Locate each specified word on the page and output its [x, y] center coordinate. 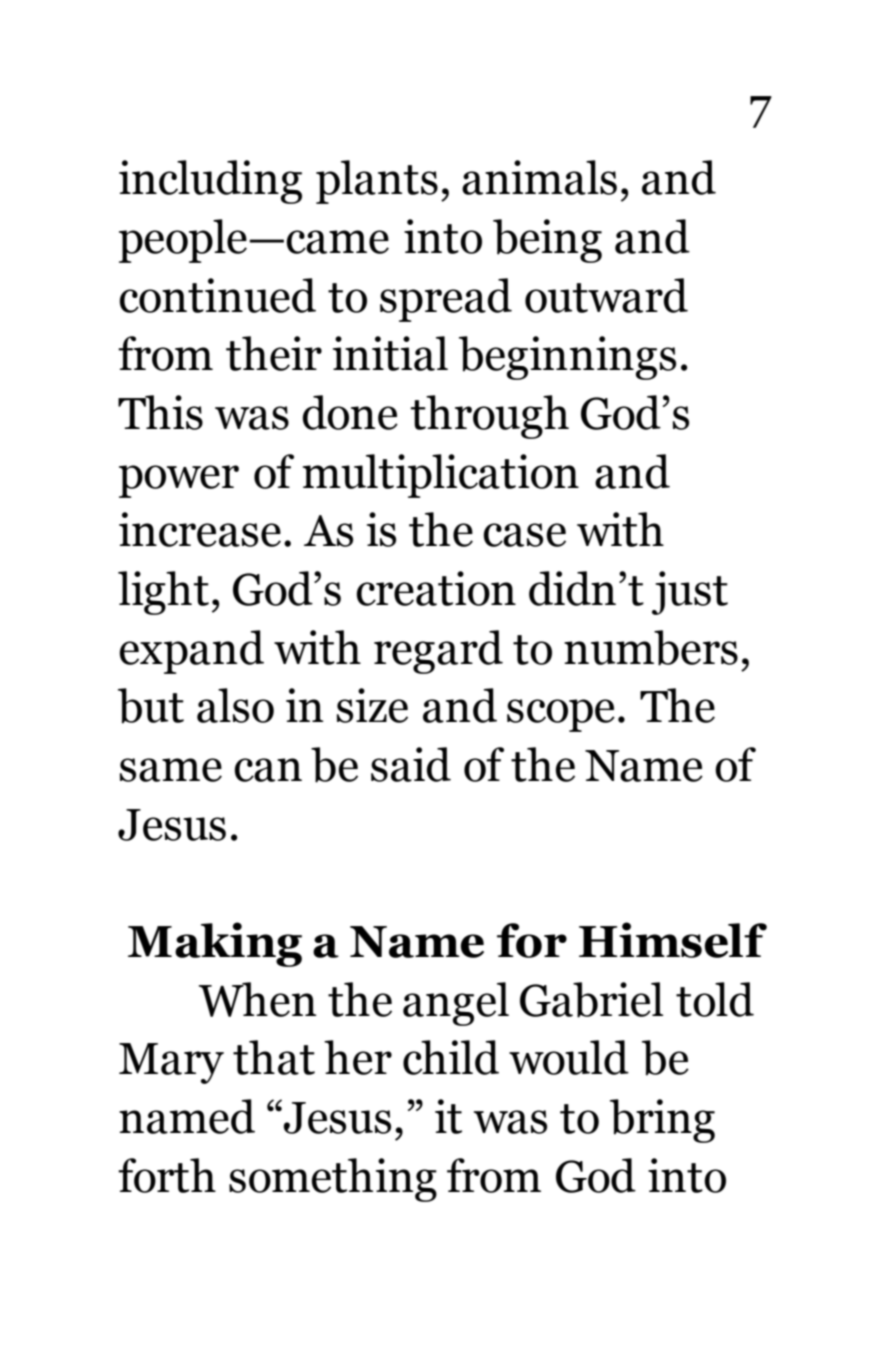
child [451, 1057]
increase [200, 529]
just [690, 593]
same [171, 770]
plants [377, 182]
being [547, 241]
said [411, 764]
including [210, 182]
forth [167, 1175]
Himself [673, 940]
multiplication [441, 476]
